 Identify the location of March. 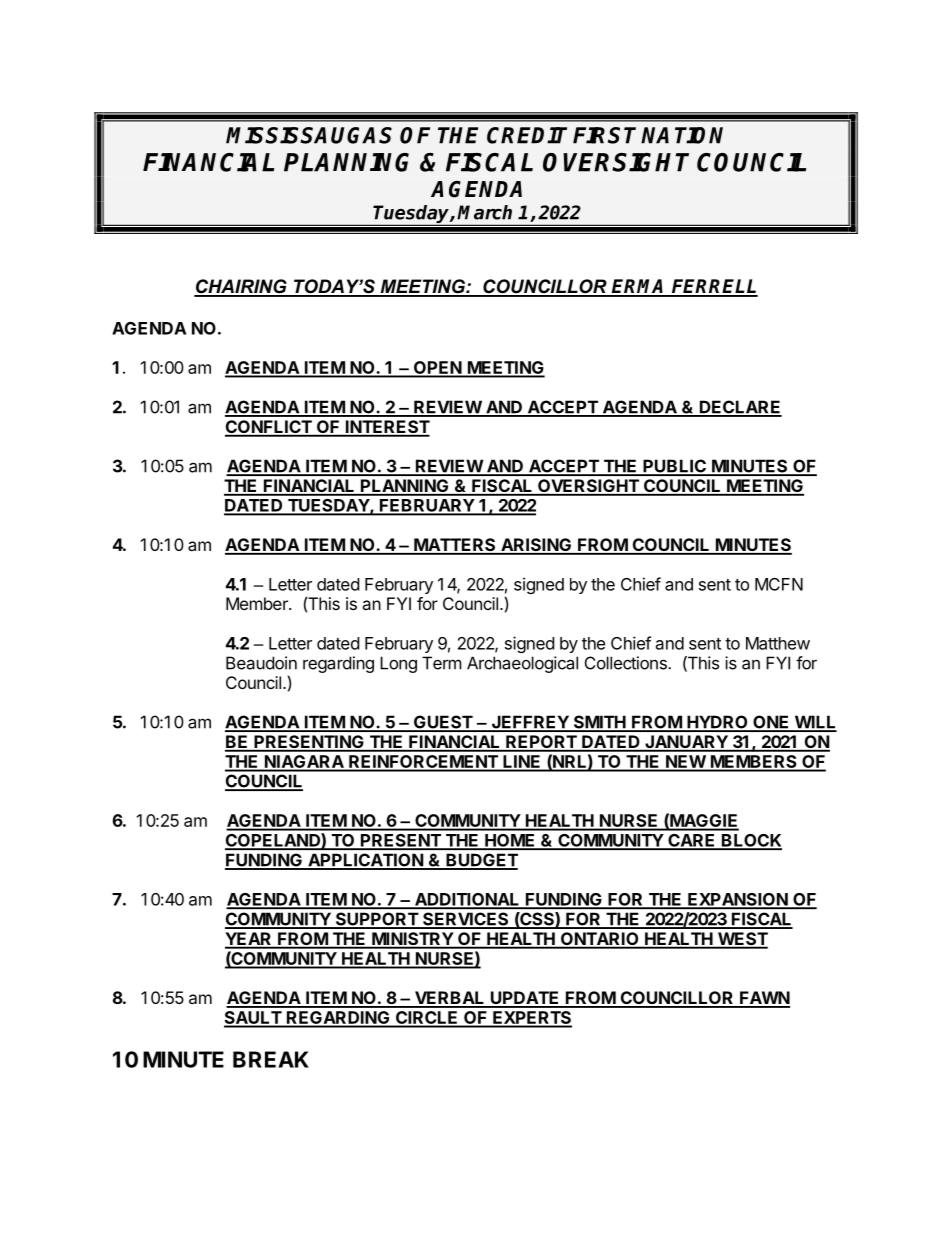
(484, 212).
